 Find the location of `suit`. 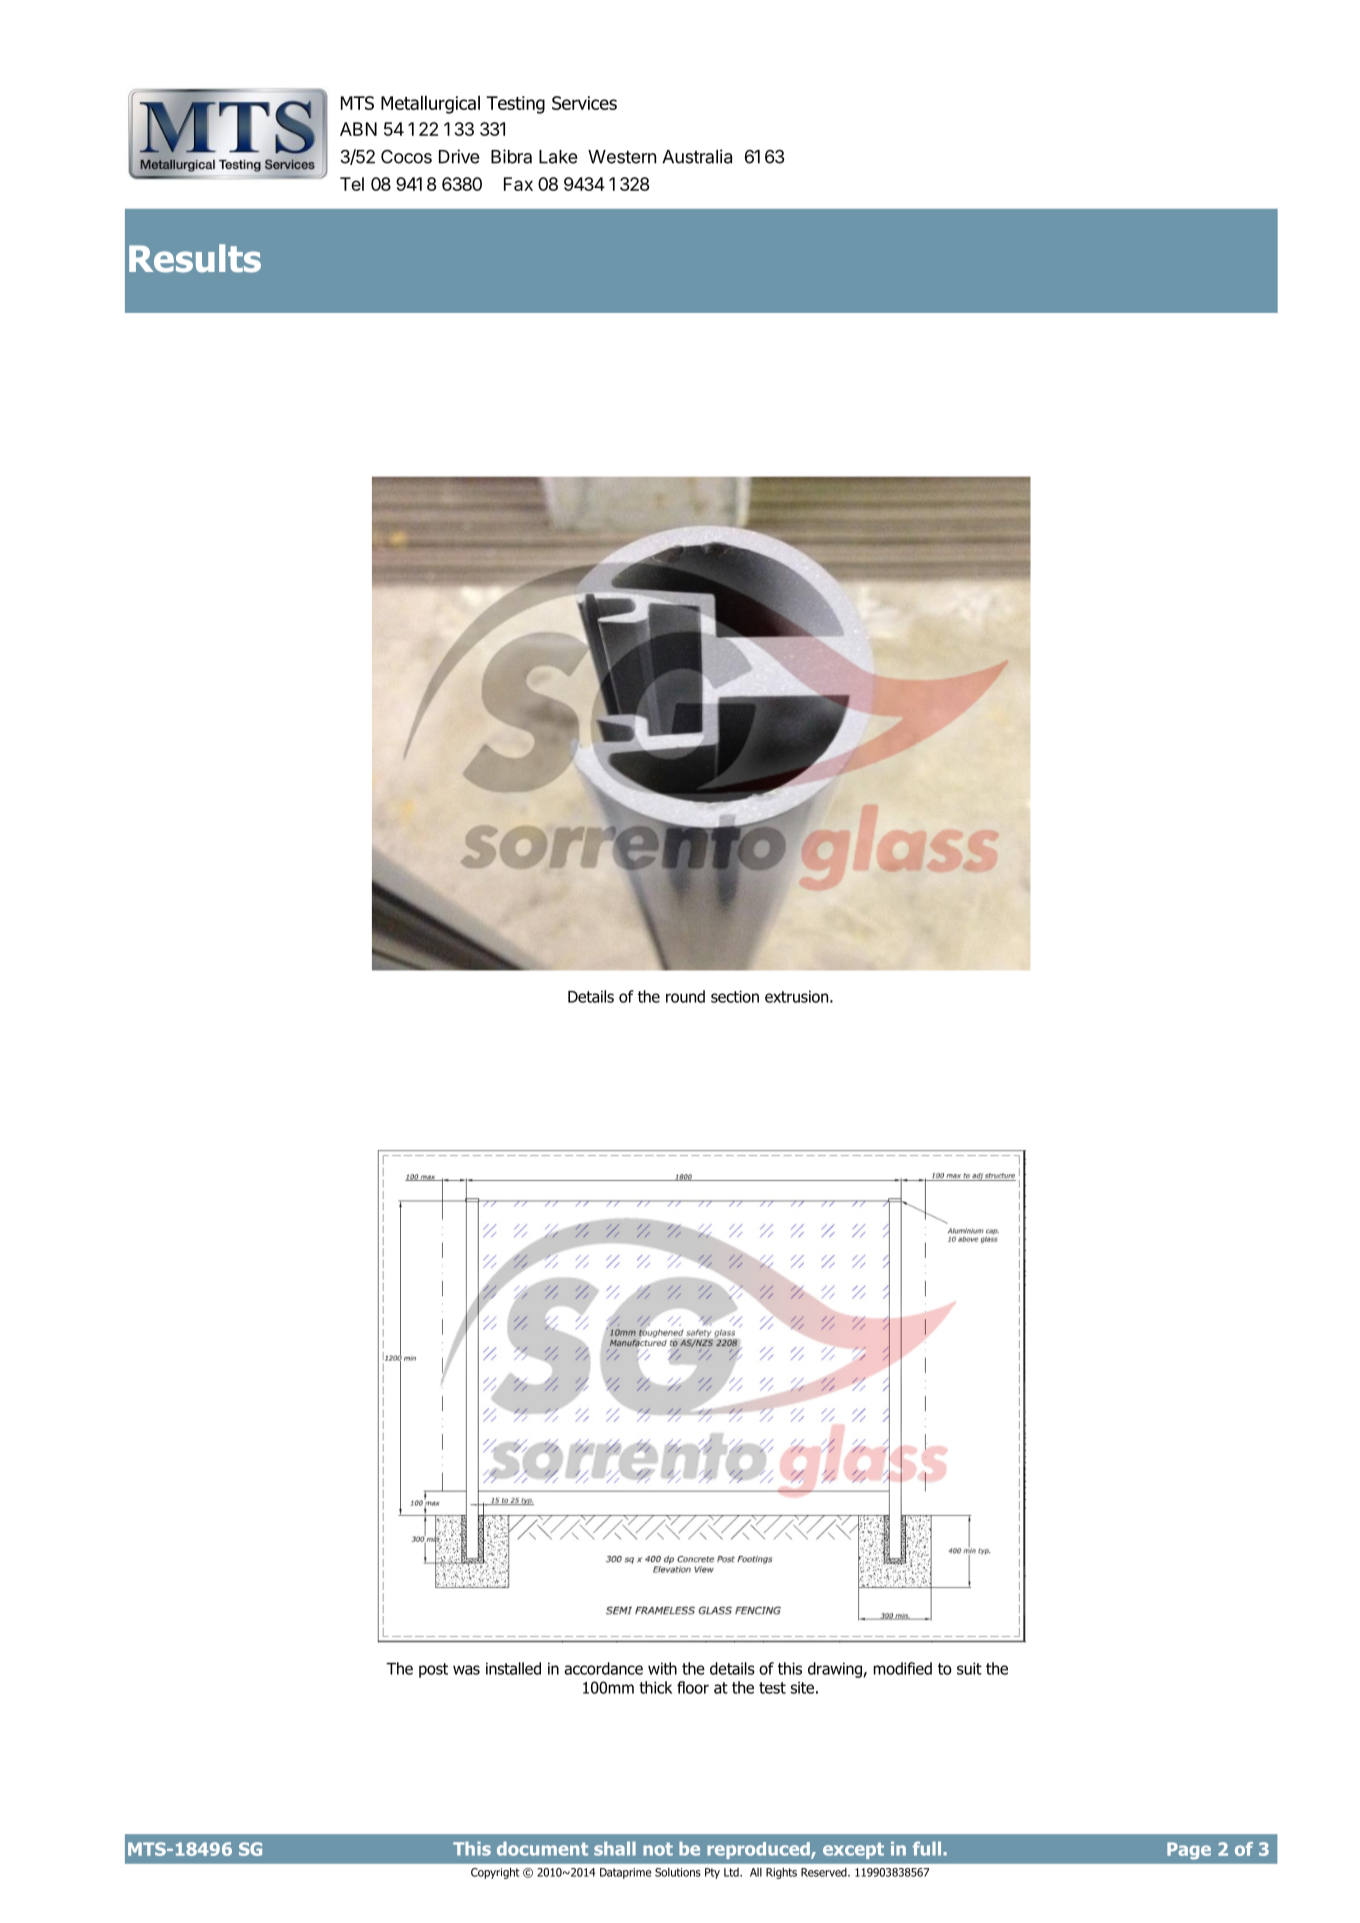

suit is located at coordinates (969, 1668).
